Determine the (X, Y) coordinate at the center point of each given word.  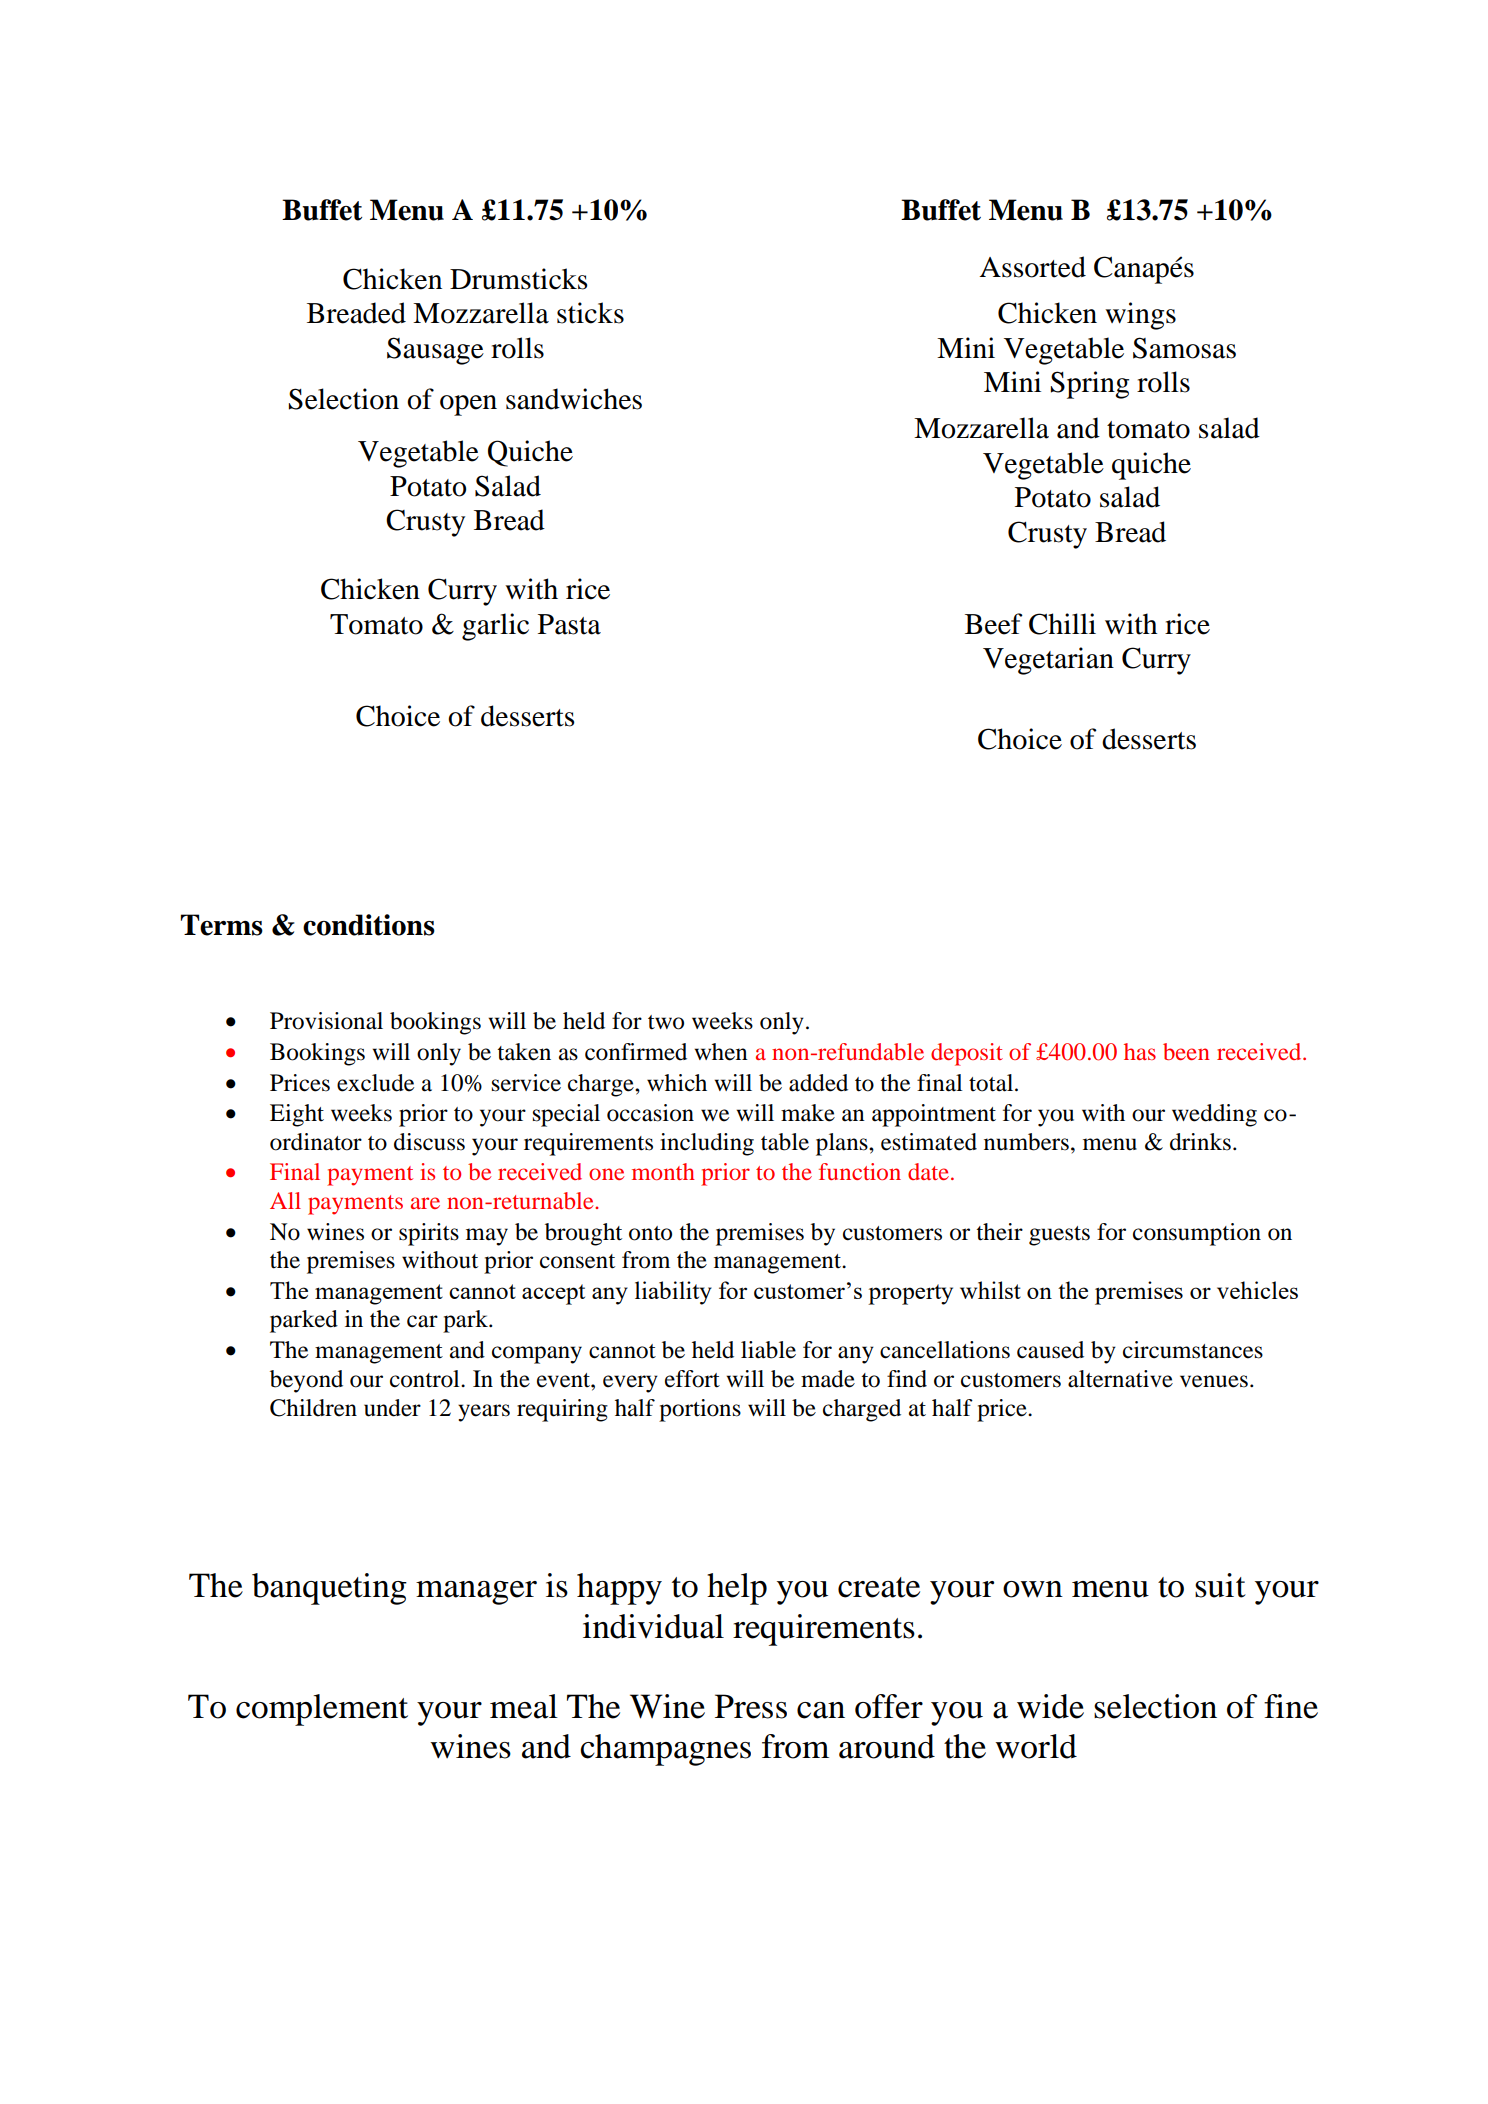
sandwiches (574, 399)
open (468, 405)
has (1140, 1051)
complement (322, 1710)
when (721, 1052)
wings (1140, 316)
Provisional (326, 1021)
